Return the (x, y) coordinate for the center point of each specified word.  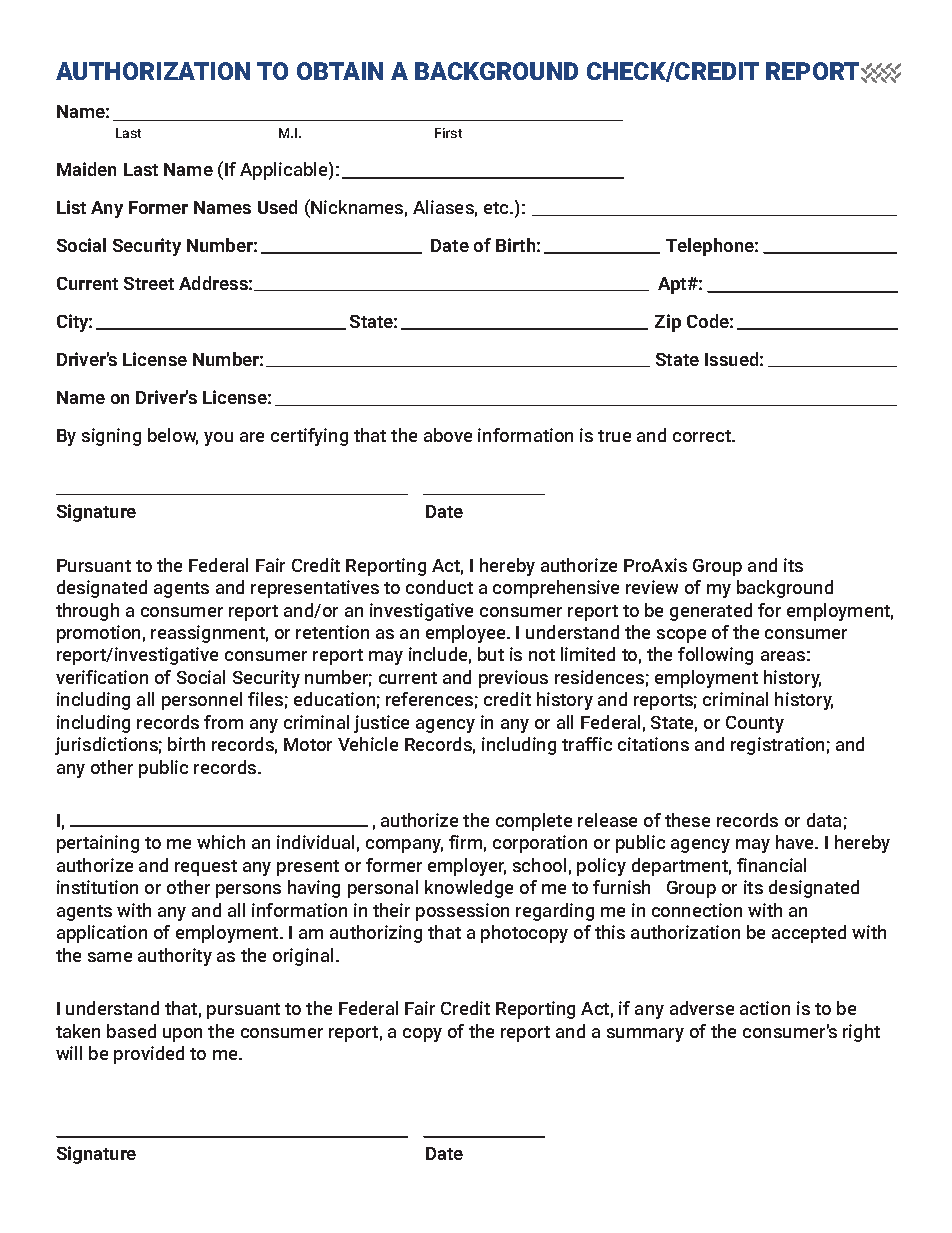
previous (513, 679)
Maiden (86, 169)
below (173, 436)
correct (703, 436)
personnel (202, 701)
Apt (673, 285)
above (448, 435)
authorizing (376, 934)
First (448, 133)
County (755, 724)
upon (182, 1035)
